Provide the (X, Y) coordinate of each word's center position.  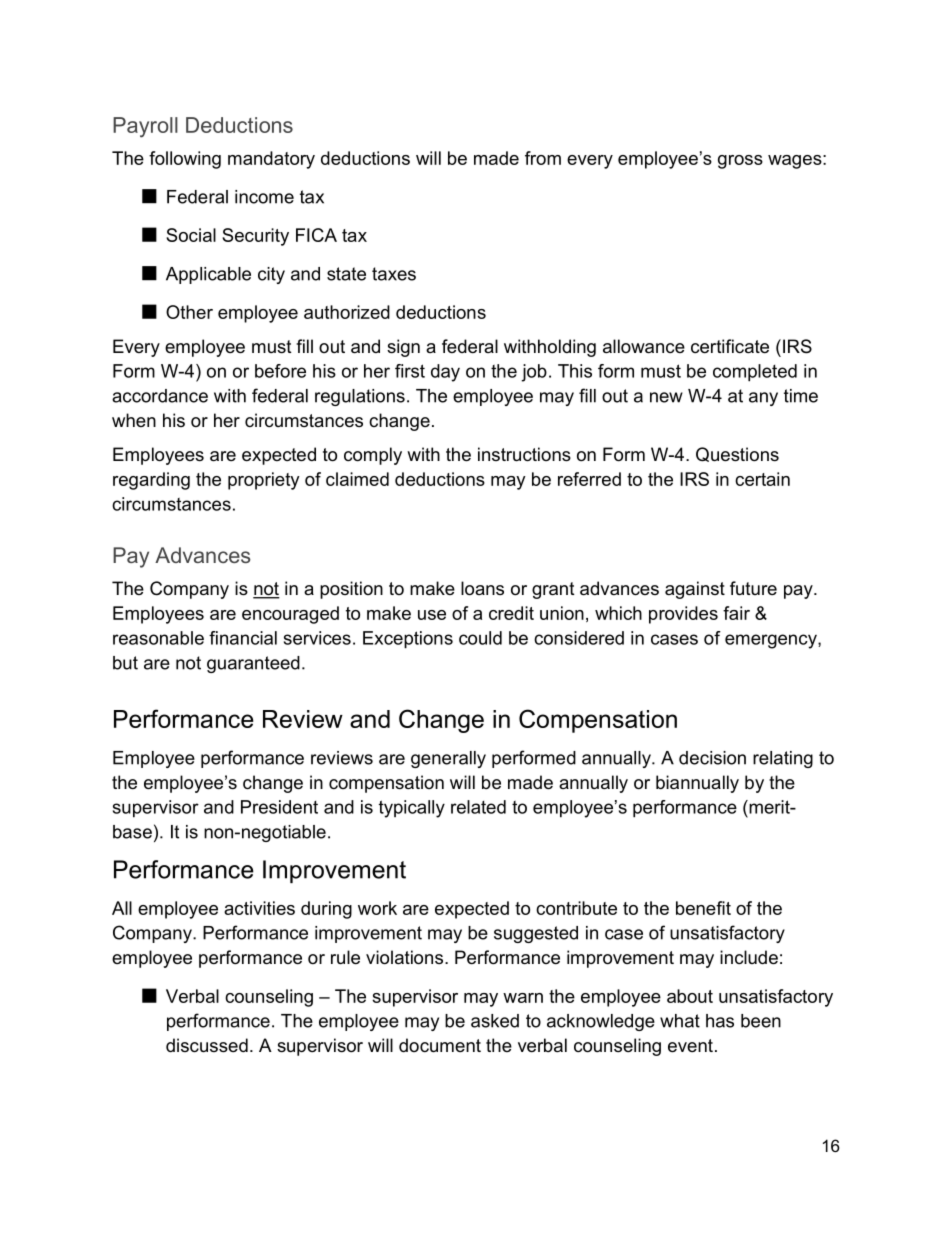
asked (495, 1021)
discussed (207, 1045)
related (478, 807)
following (185, 160)
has (720, 1021)
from (543, 158)
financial (243, 638)
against (695, 590)
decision (712, 758)
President (279, 807)
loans (482, 588)
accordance (160, 396)
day (445, 373)
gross (740, 162)
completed (755, 373)
